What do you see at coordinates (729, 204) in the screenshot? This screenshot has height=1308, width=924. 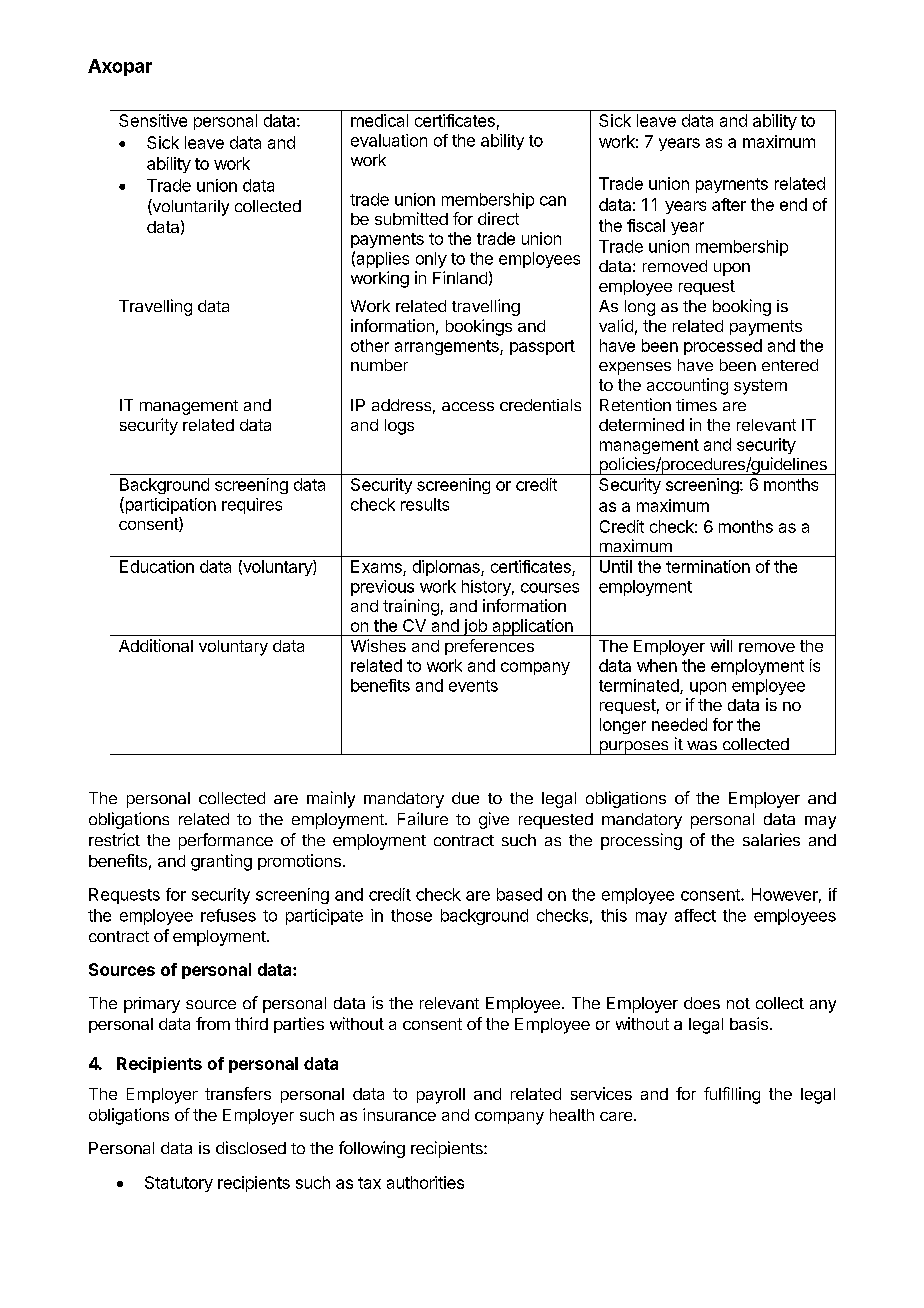 I see `after` at bounding box center [729, 204].
